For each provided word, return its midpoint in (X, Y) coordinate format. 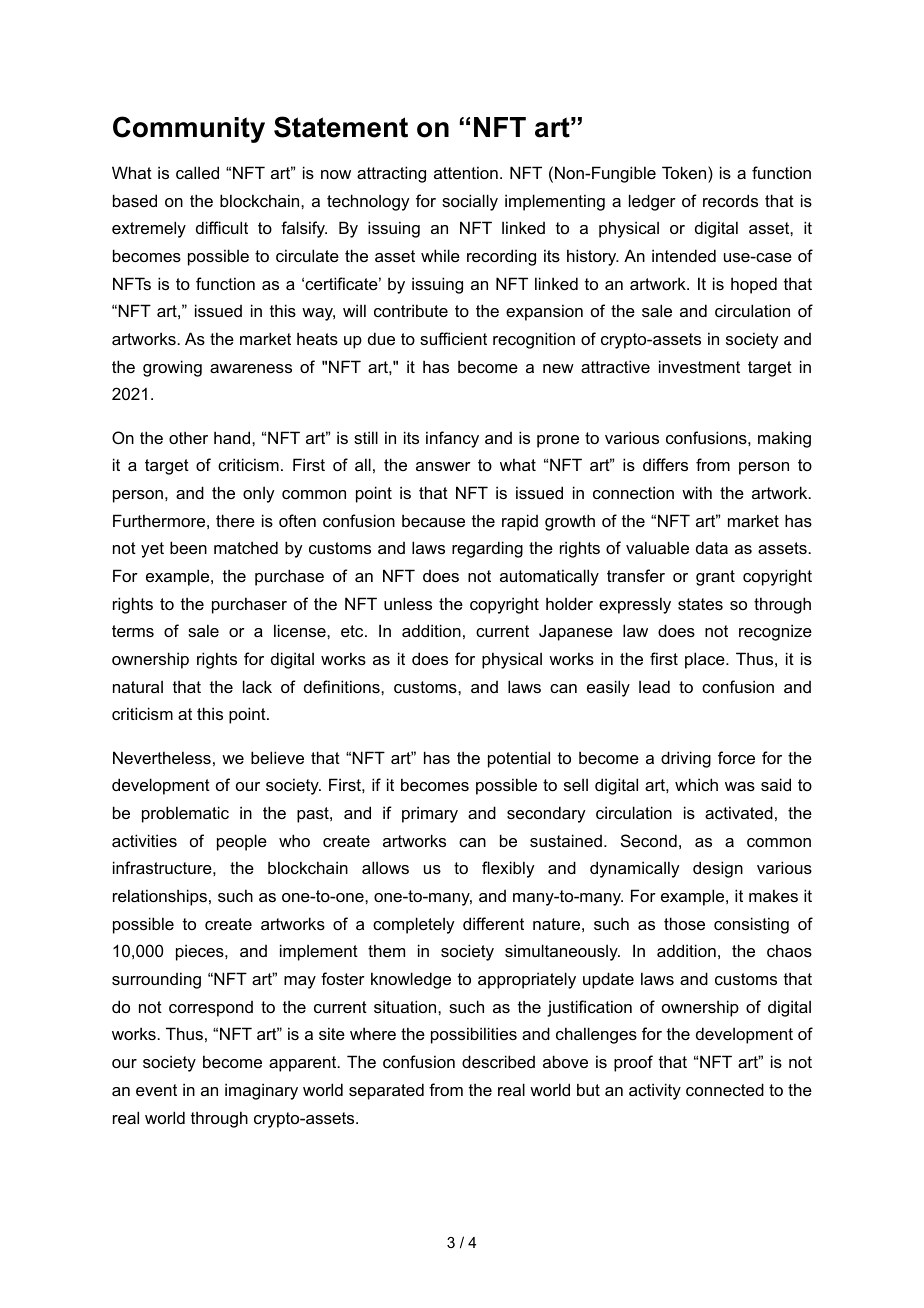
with (697, 492)
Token (685, 172)
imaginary (261, 1091)
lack (257, 686)
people (242, 842)
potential (519, 759)
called (197, 172)
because (433, 520)
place (706, 660)
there (235, 520)
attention (466, 172)
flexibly (508, 869)
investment (699, 366)
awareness (251, 368)
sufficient (453, 338)
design (718, 869)
